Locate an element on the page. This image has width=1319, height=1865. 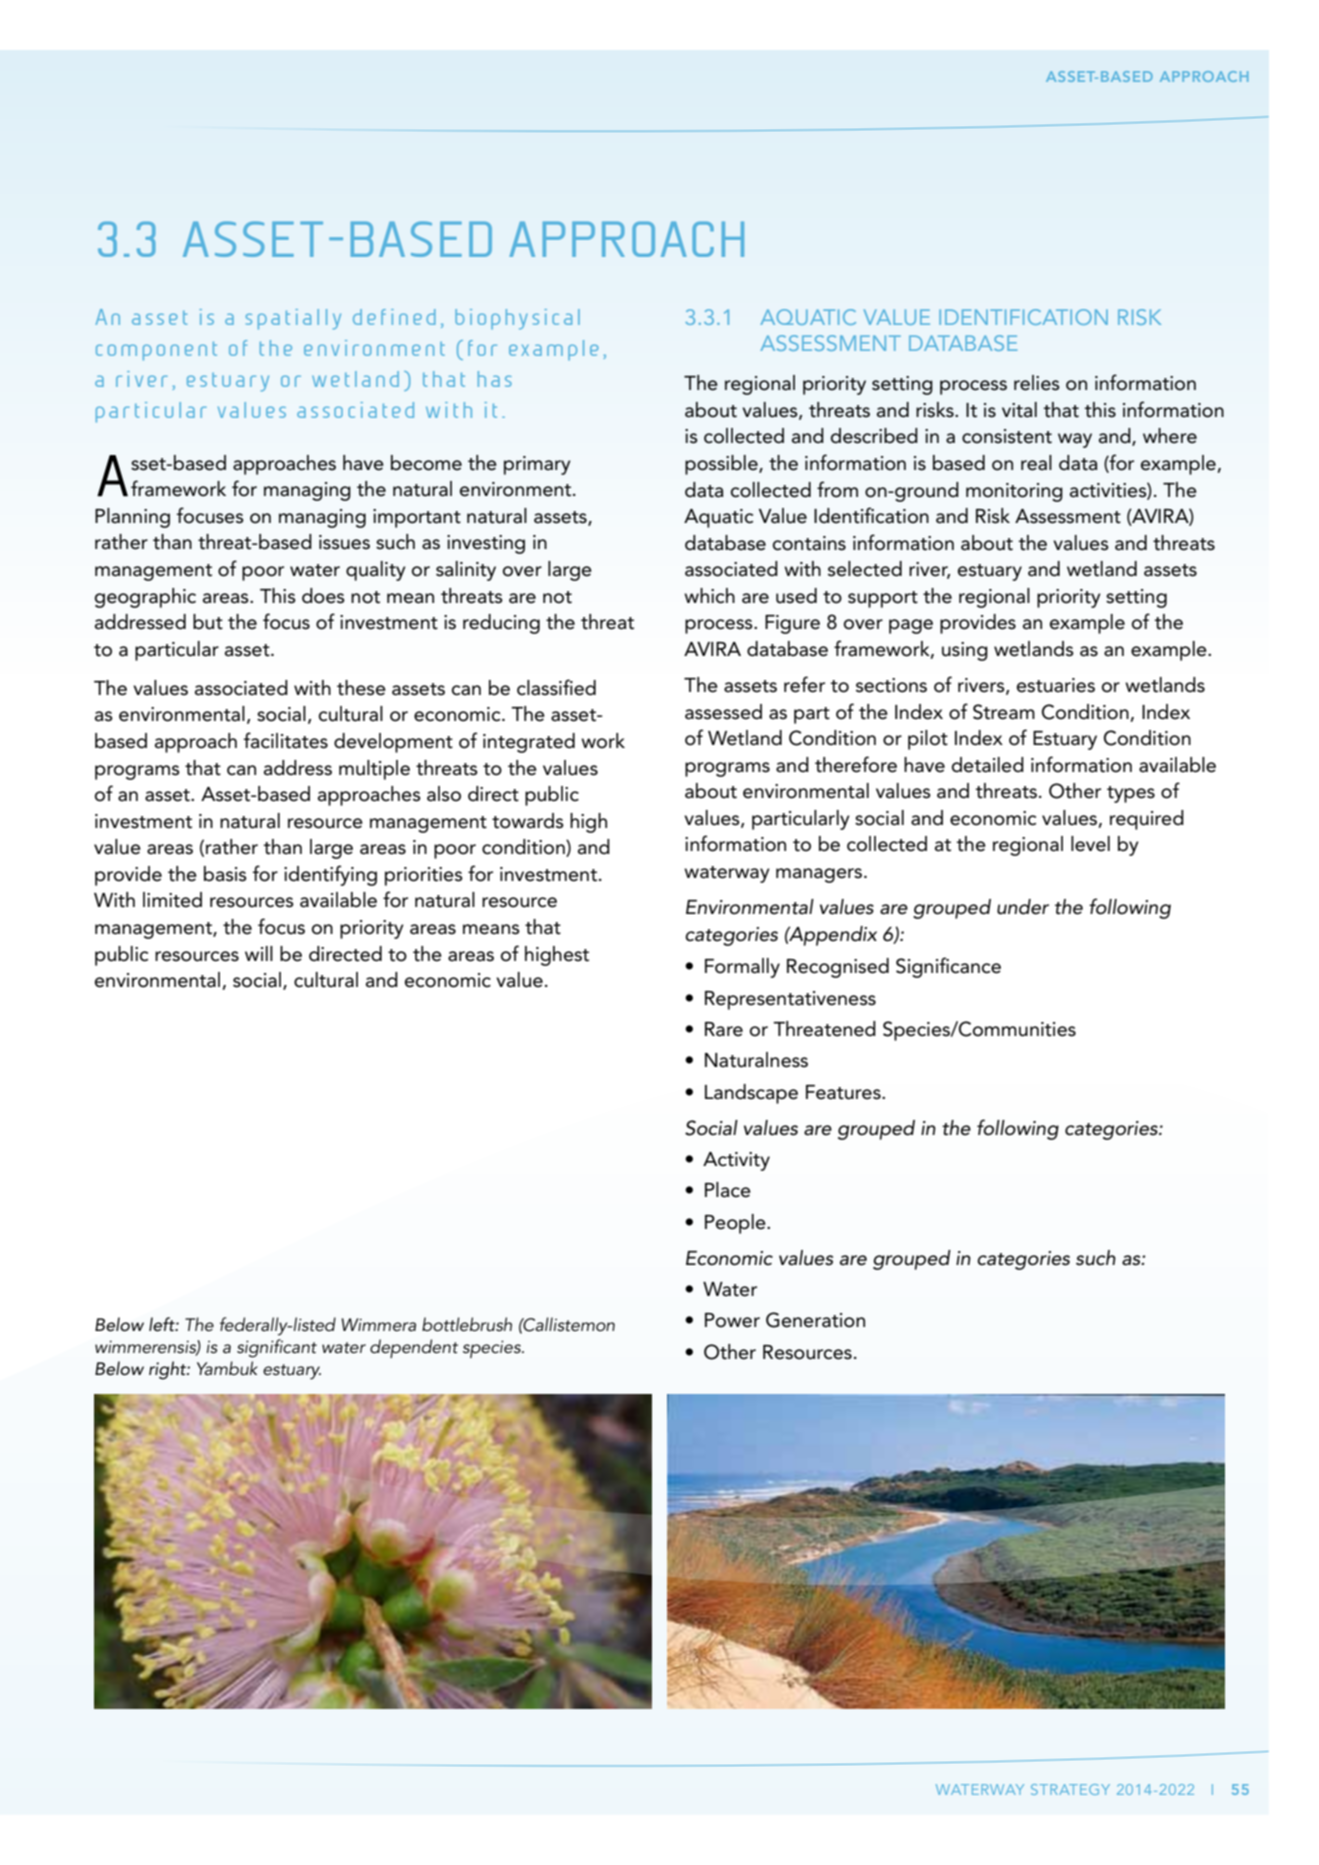
People is located at coordinates (736, 1224).
